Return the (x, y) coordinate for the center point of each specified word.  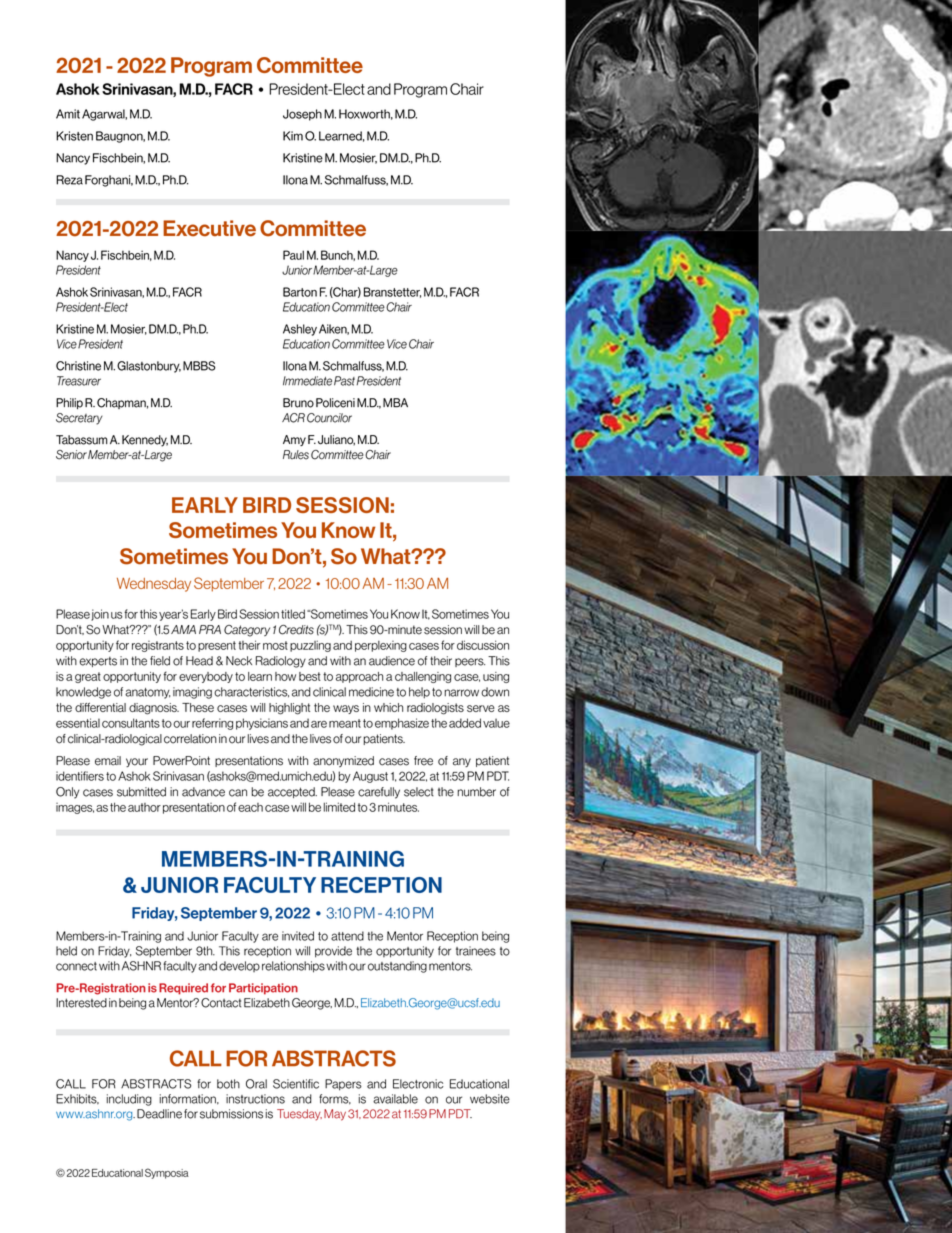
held (66, 951)
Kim (293, 136)
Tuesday (299, 1115)
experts (98, 662)
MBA (395, 403)
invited (298, 936)
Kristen (74, 136)
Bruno (298, 403)
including (129, 1100)
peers (470, 662)
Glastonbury (149, 367)
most (275, 645)
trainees (476, 951)
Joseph (302, 115)
